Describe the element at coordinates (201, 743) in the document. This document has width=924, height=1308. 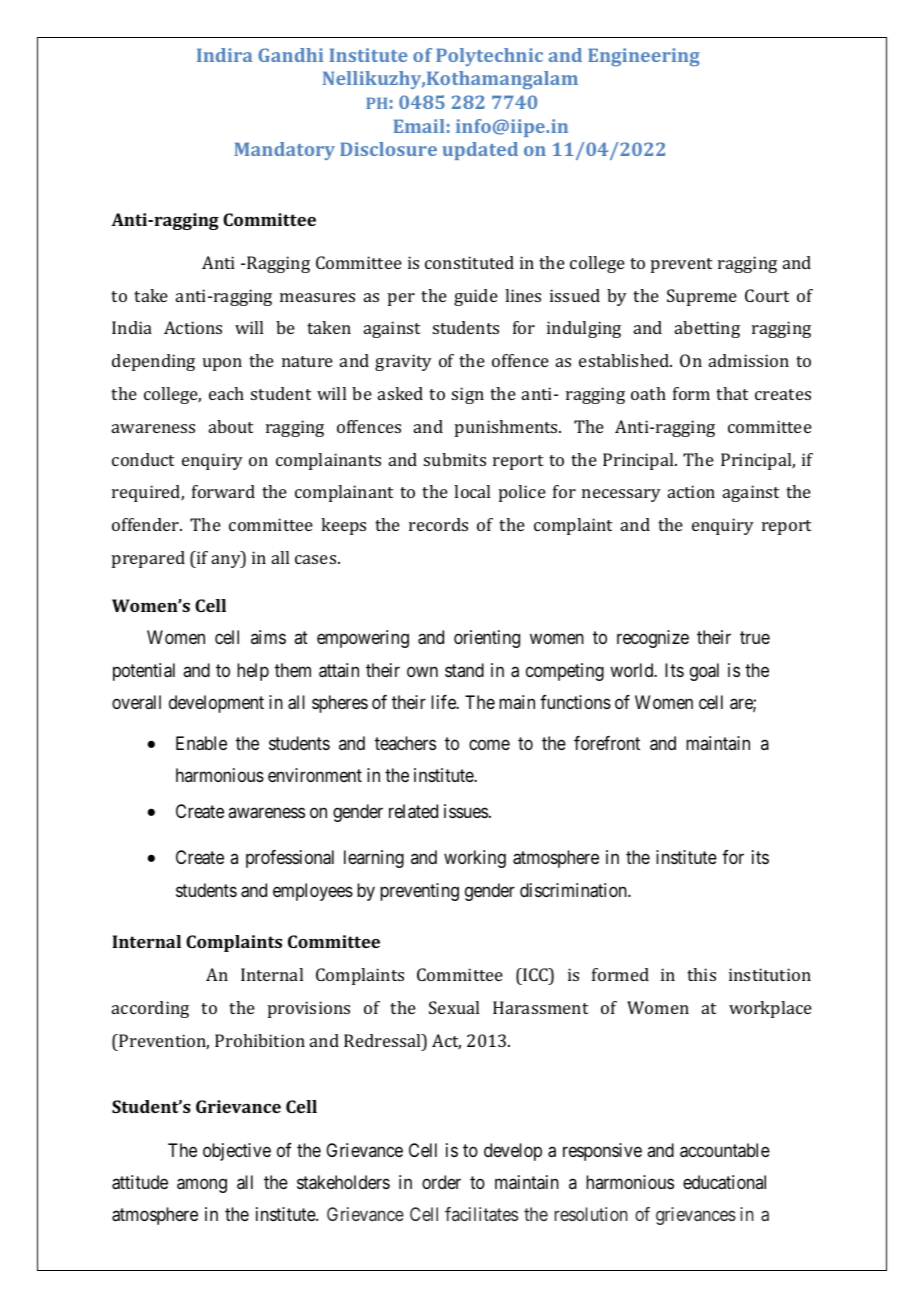
I see `Enable` at that location.
